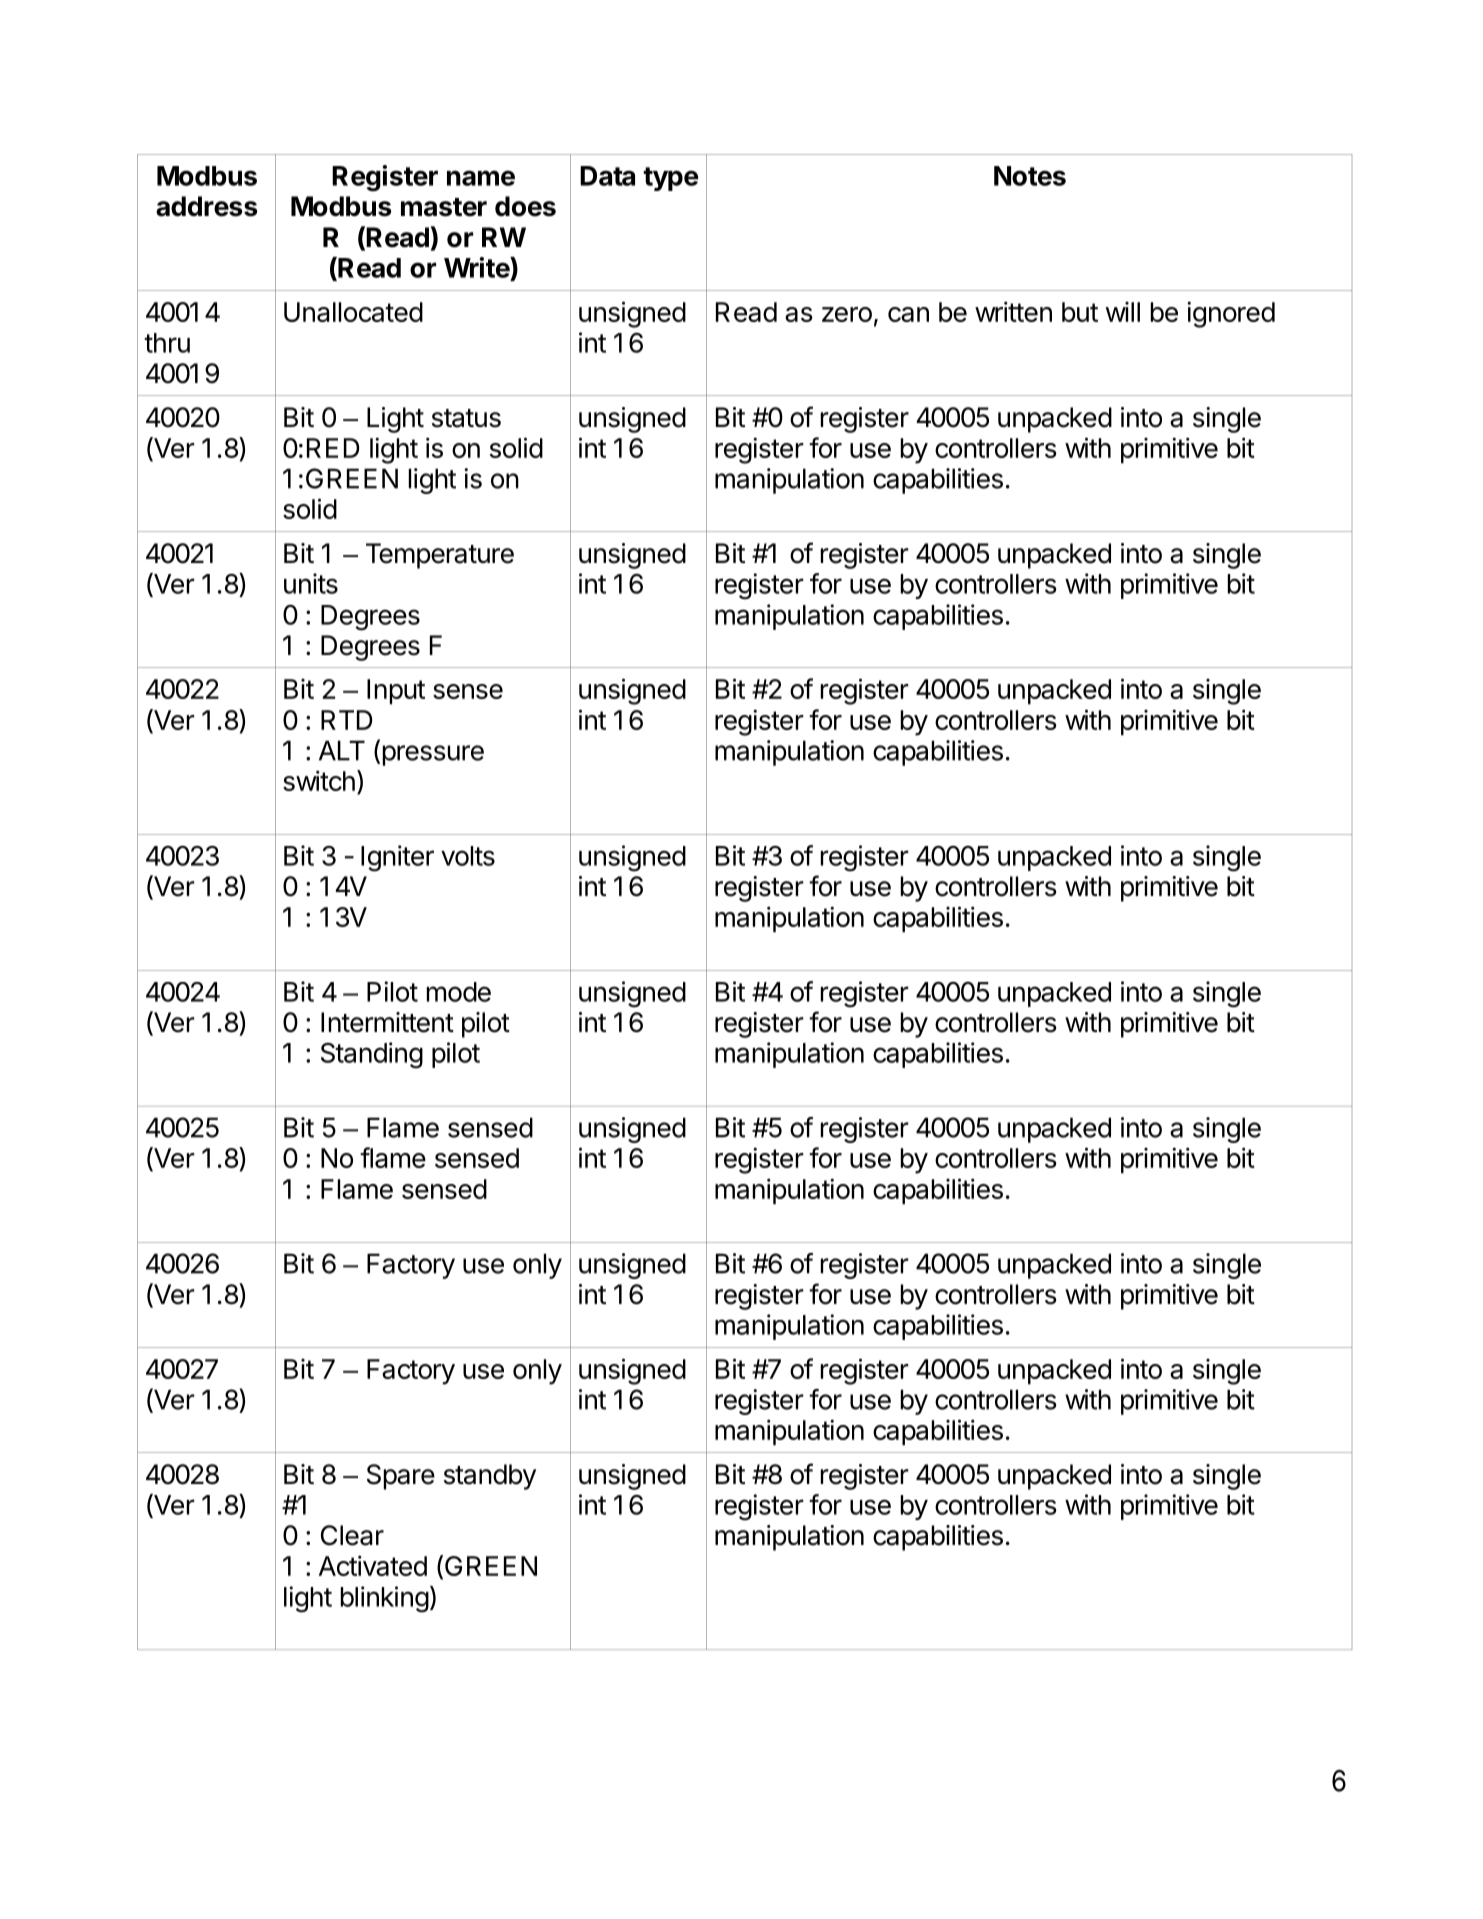  What do you see at coordinates (468, 856) in the image?
I see `volts` at bounding box center [468, 856].
